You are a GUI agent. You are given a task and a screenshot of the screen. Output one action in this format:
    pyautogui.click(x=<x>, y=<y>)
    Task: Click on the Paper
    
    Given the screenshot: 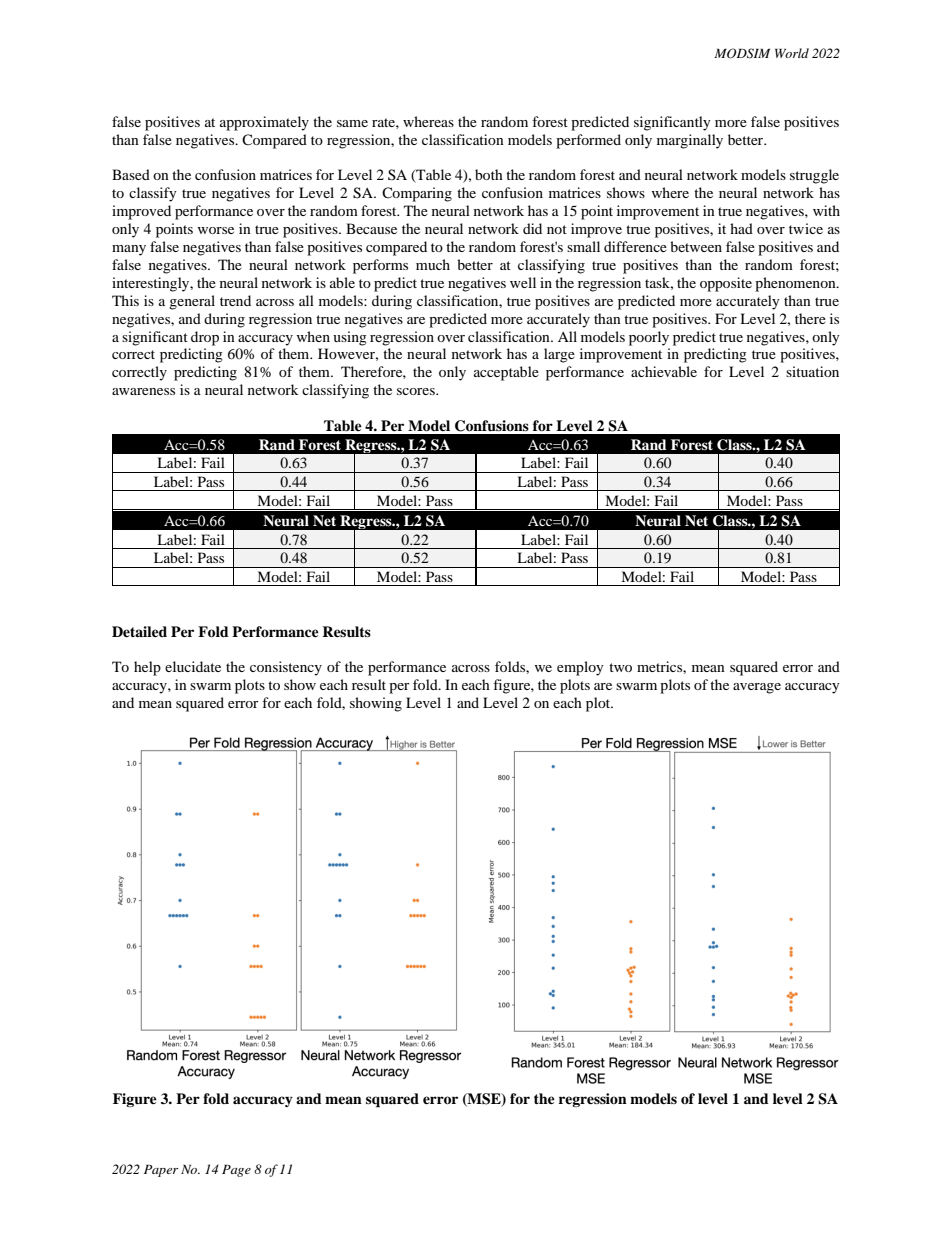 What is the action you would take?
    pyautogui.click(x=161, y=1171)
